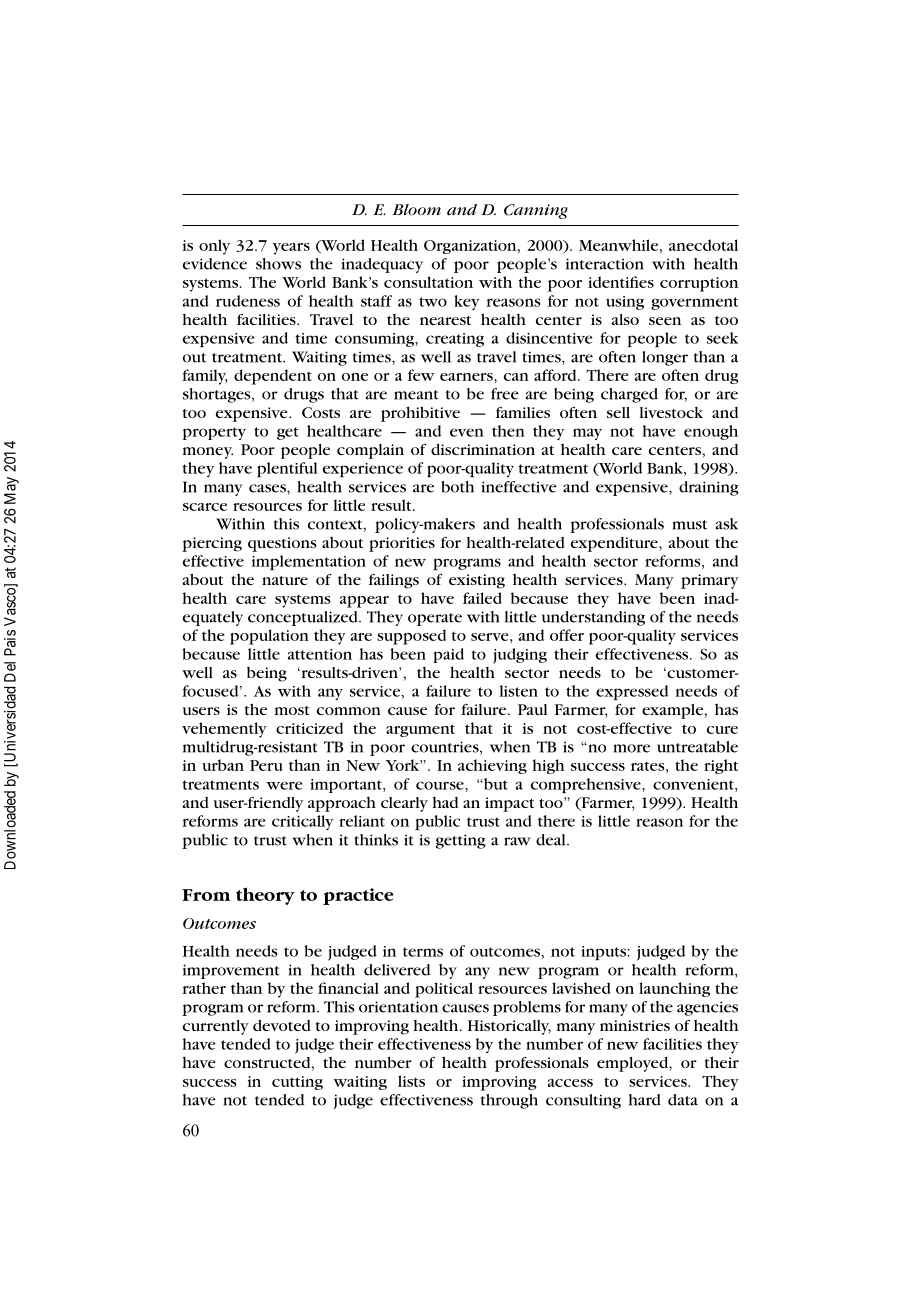 The image size is (924, 1308). What do you see at coordinates (416, 210) in the screenshot?
I see `Bloom` at bounding box center [416, 210].
